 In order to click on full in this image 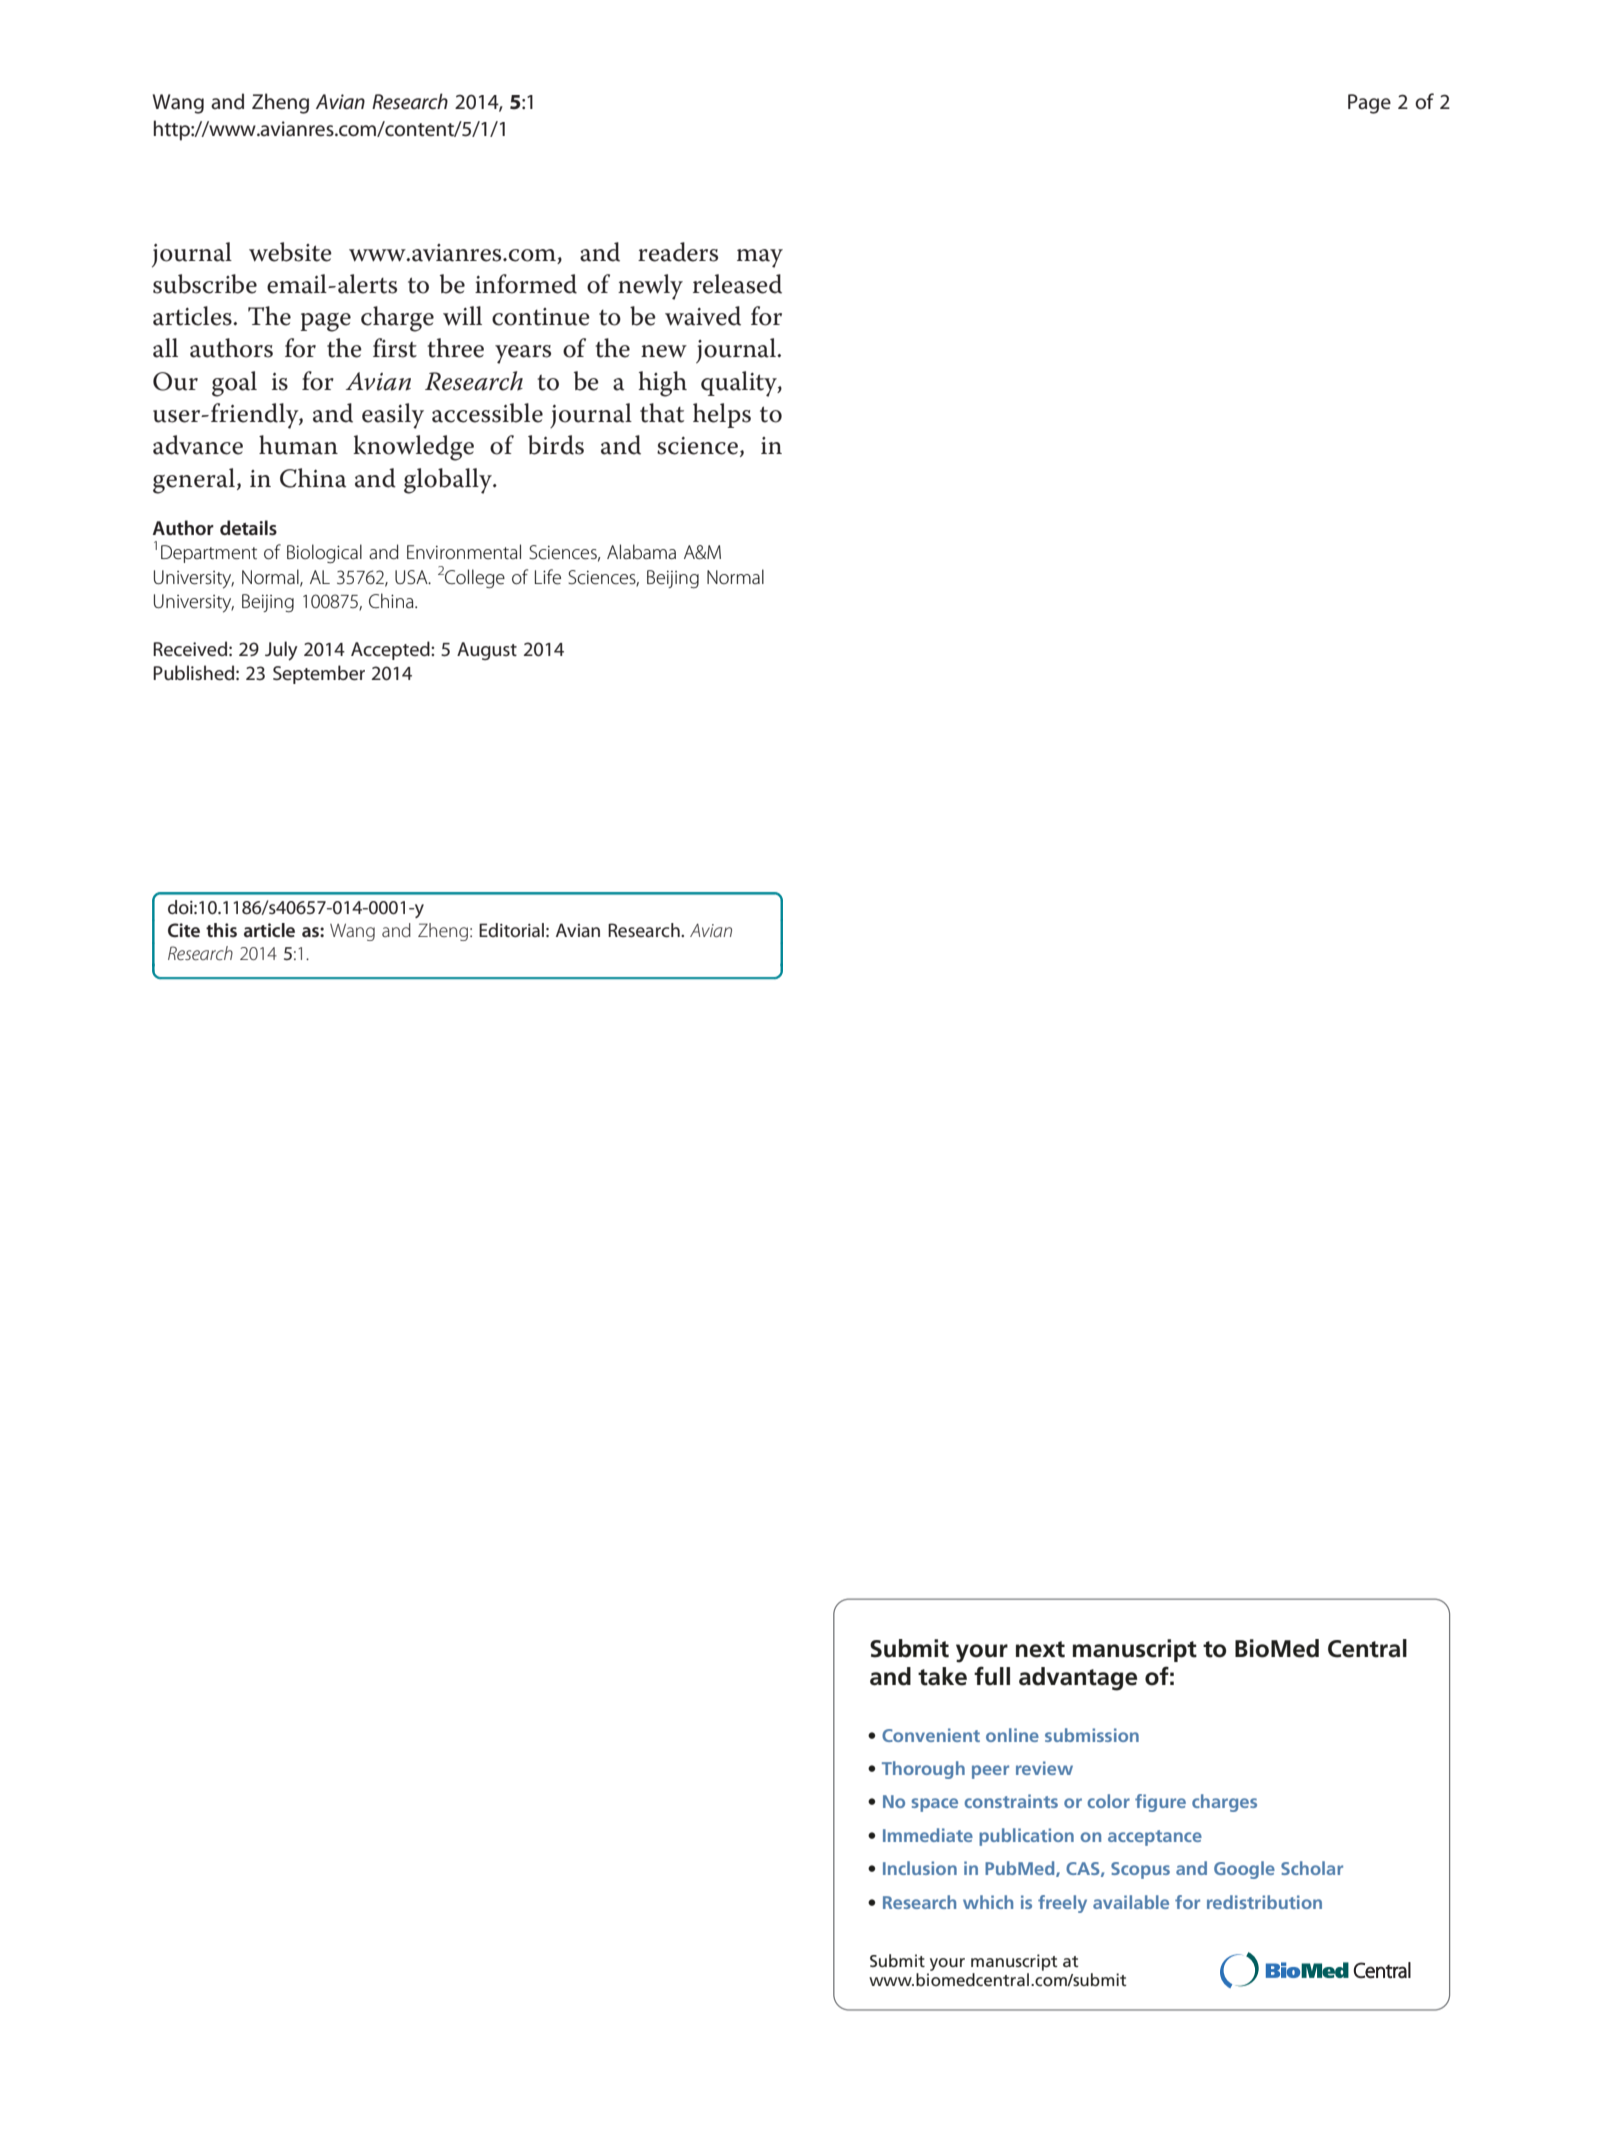, I will do `click(992, 1676)`.
